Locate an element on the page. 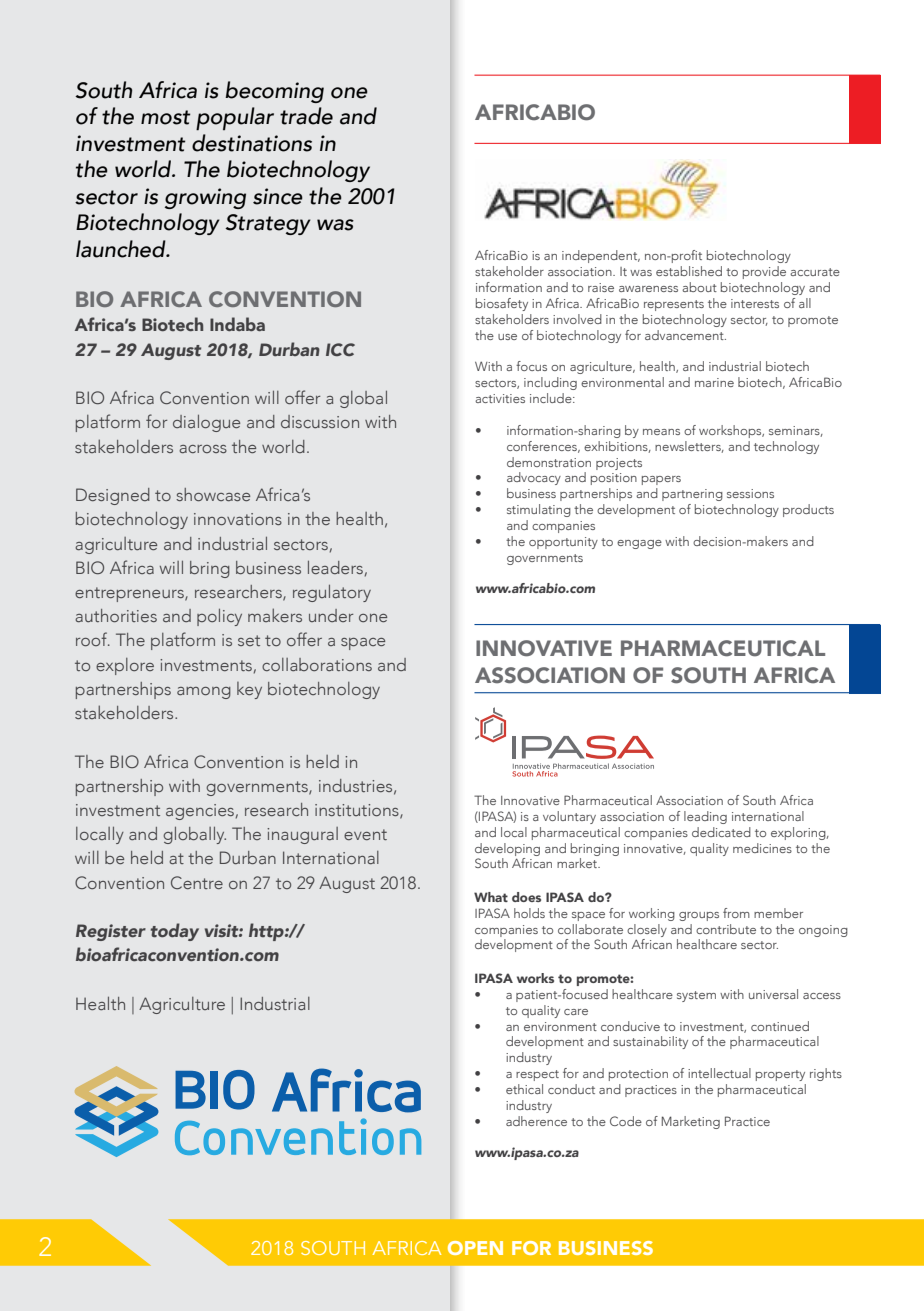 The height and width of the image is (1311, 924). marine is located at coordinates (714, 382).
